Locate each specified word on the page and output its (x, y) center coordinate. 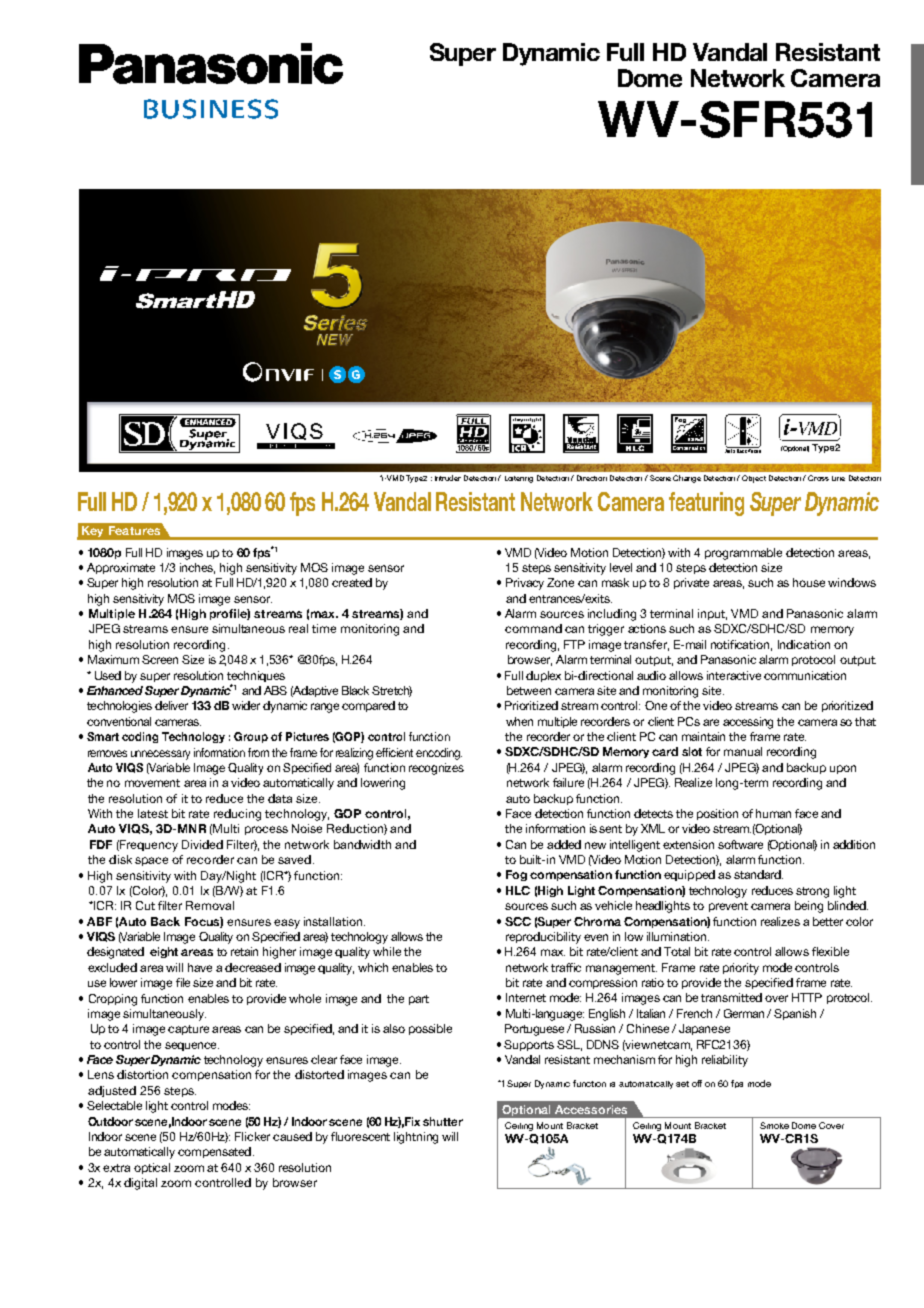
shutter (443, 1121)
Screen (160, 659)
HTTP (807, 997)
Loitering (519, 479)
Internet (526, 997)
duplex (543, 676)
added (564, 844)
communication (805, 675)
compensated (214, 1152)
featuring (706, 504)
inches (197, 568)
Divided (202, 844)
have (200, 967)
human (773, 813)
